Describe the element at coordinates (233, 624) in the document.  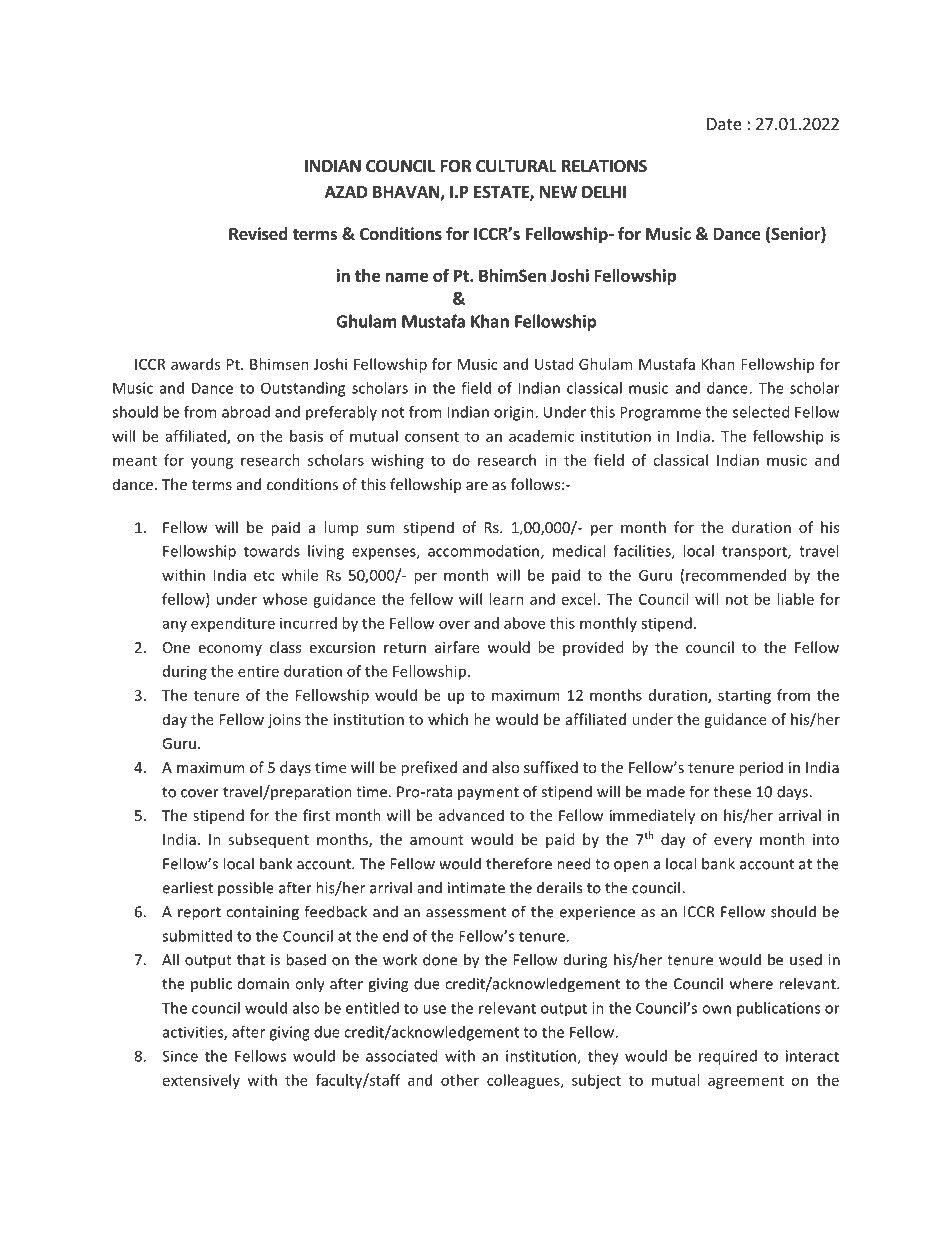
I see `expenditure` at that location.
